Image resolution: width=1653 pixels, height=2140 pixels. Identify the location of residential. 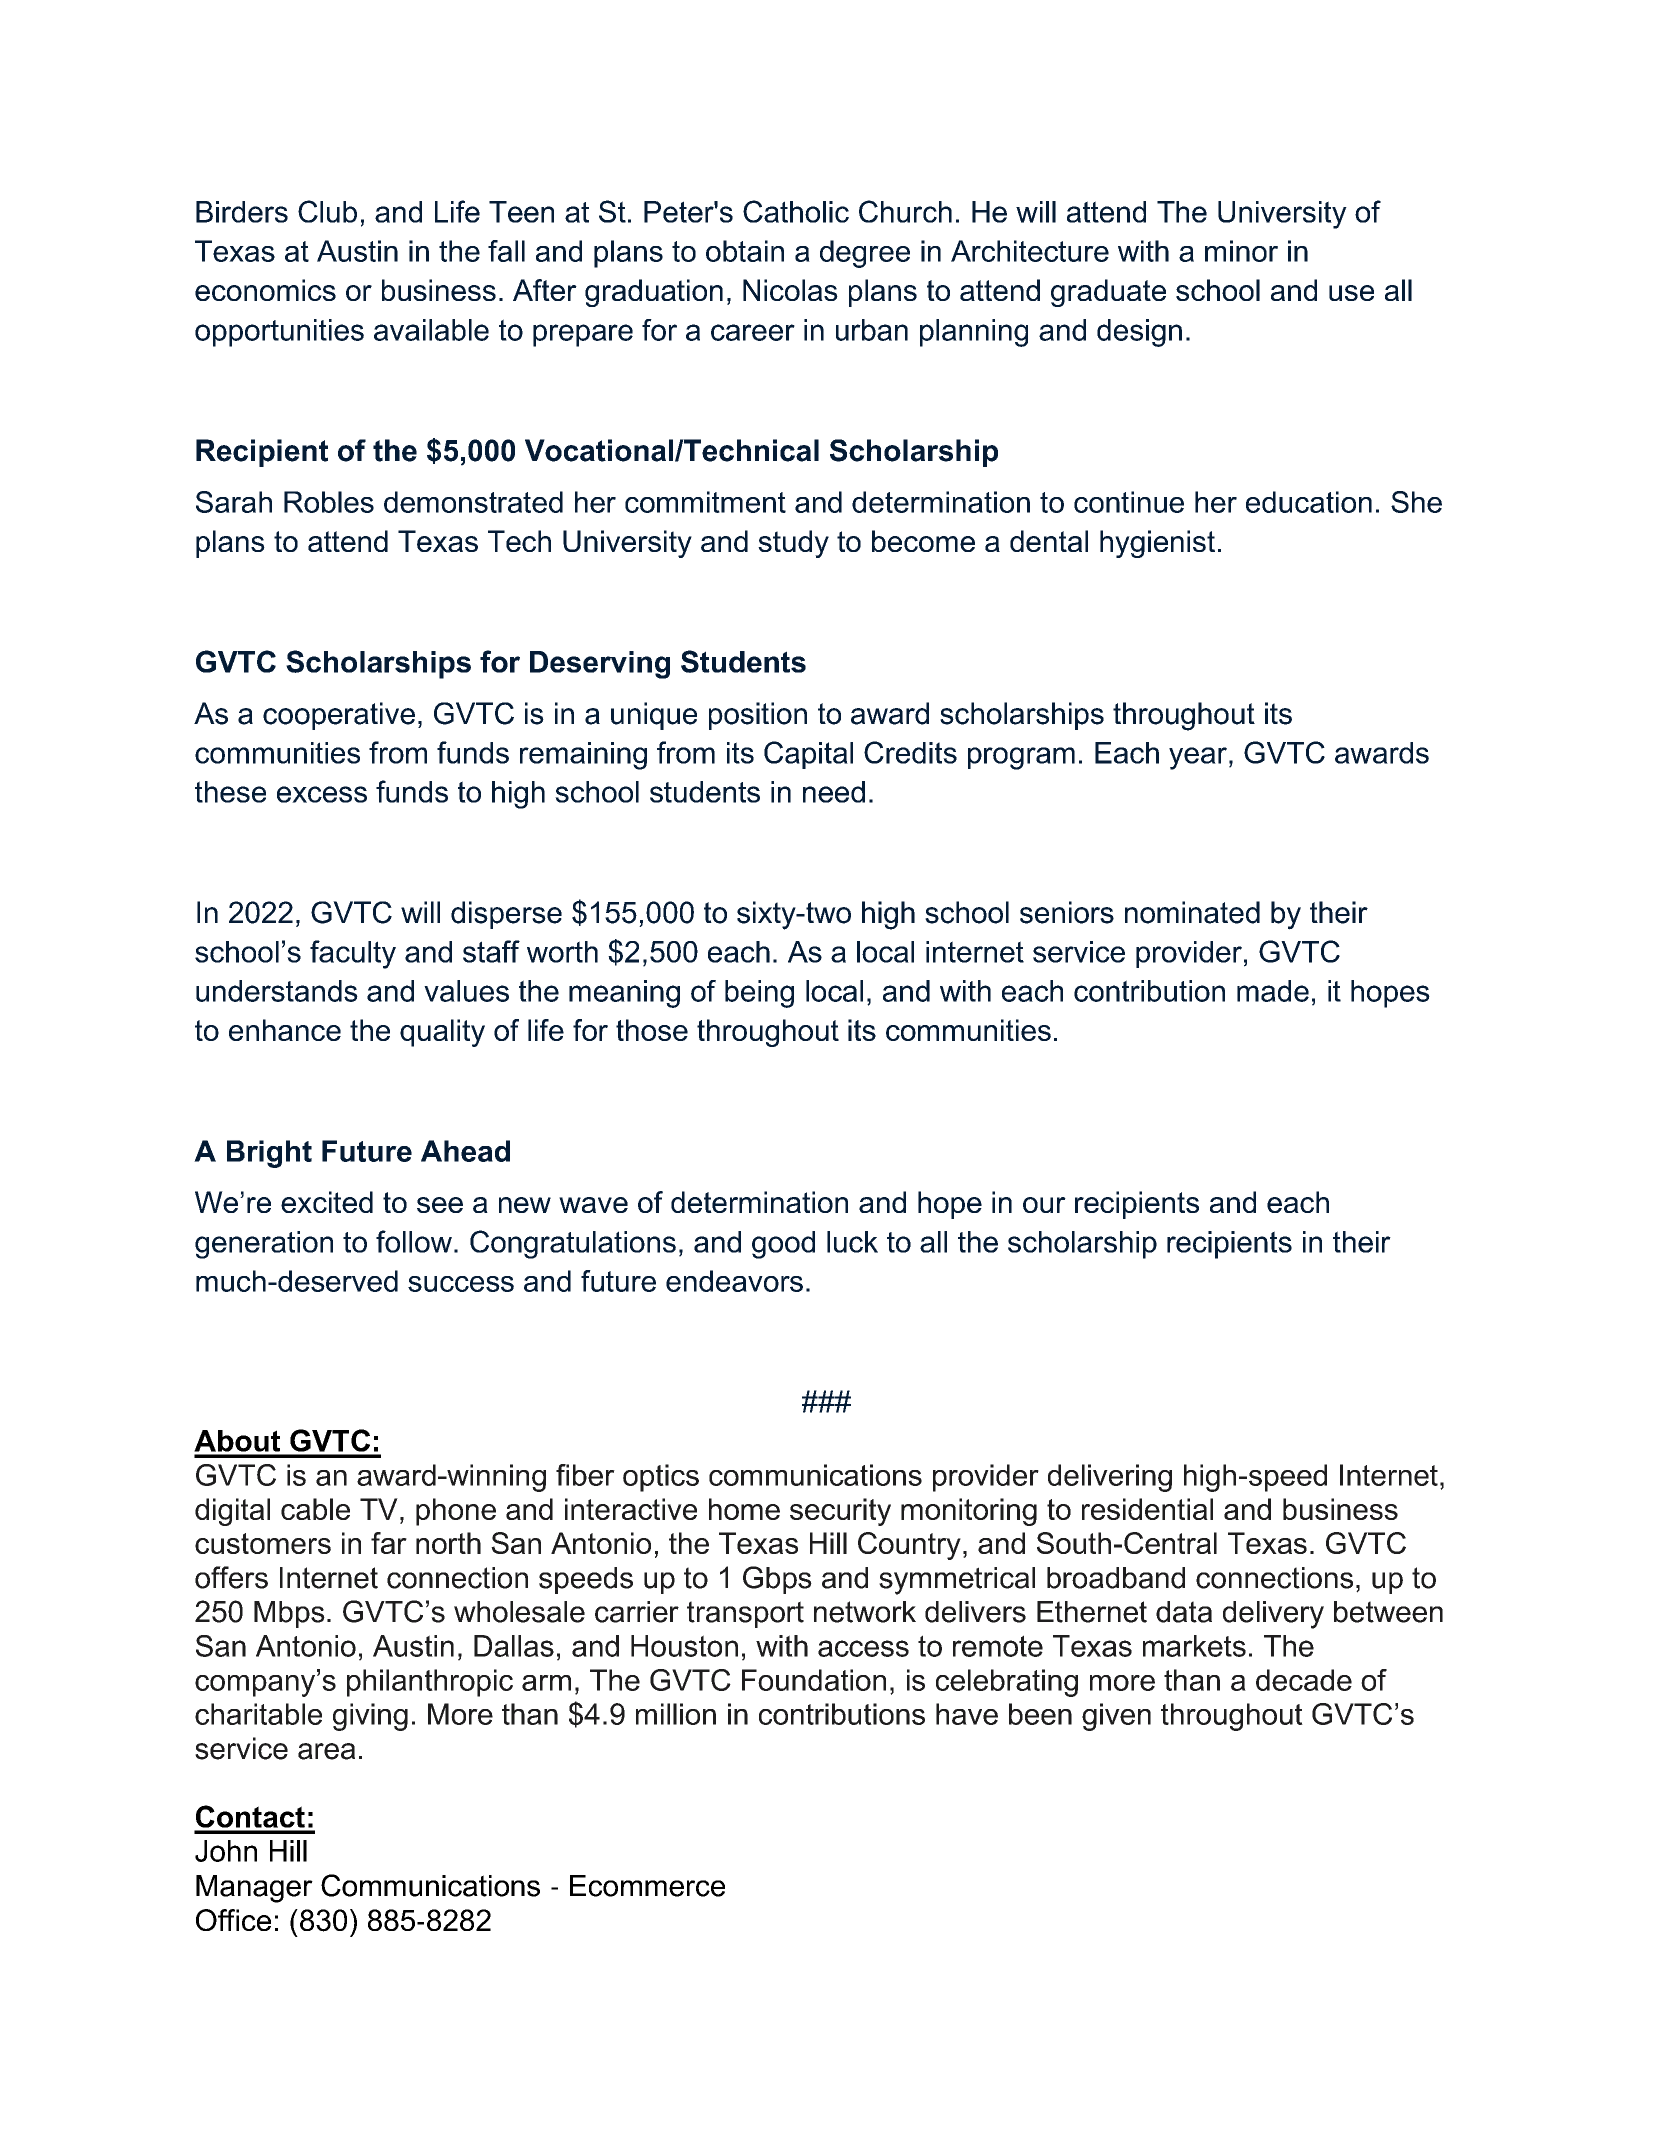
(1147, 1509).
